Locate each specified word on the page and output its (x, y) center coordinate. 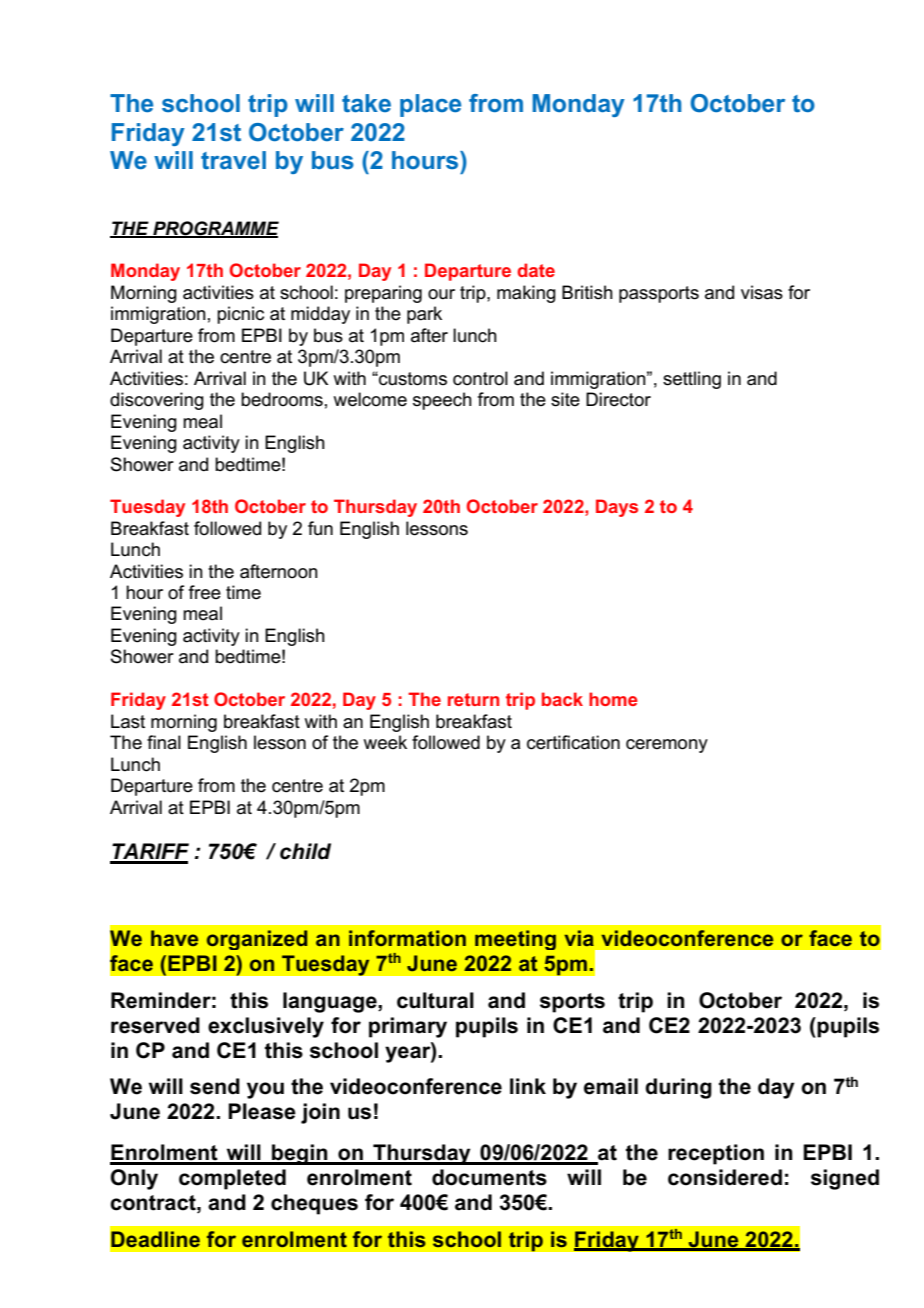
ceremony (667, 746)
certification (573, 742)
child (305, 851)
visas (762, 292)
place (430, 105)
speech (442, 401)
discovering (157, 401)
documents (489, 1177)
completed (232, 1179)
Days (617, 508)
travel (233, 160)
